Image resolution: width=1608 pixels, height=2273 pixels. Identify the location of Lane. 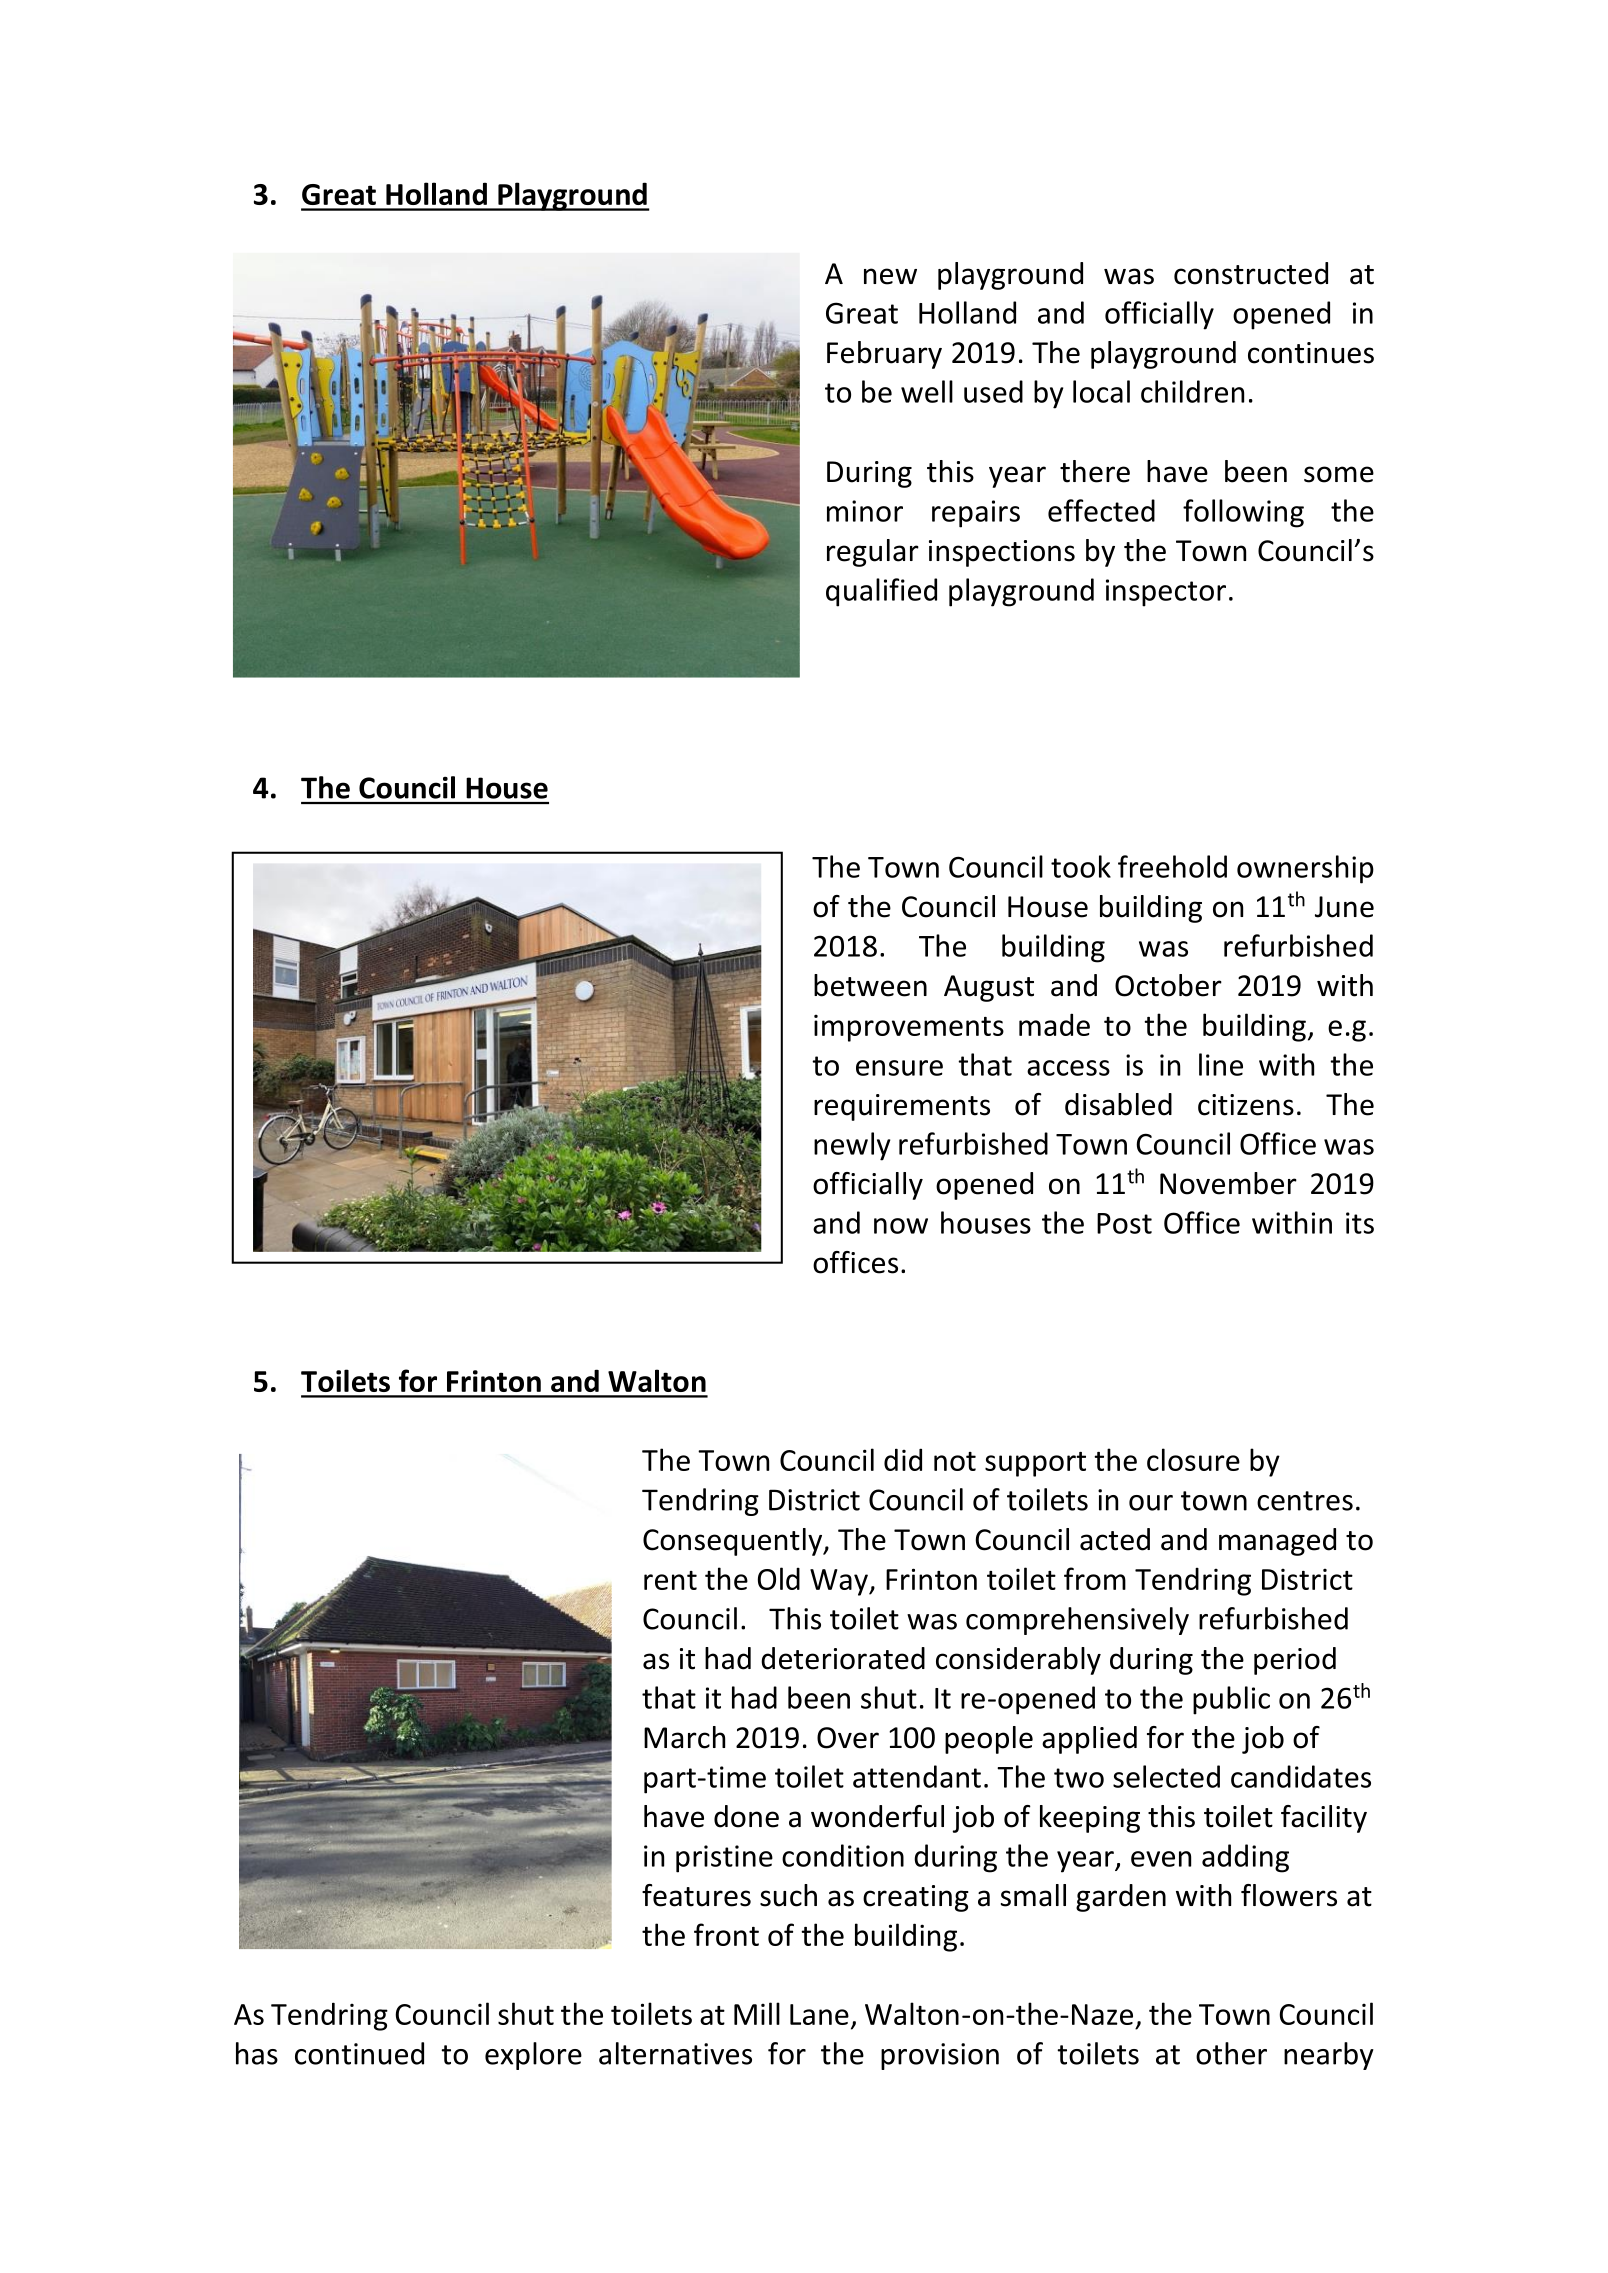
(819, 2014).
